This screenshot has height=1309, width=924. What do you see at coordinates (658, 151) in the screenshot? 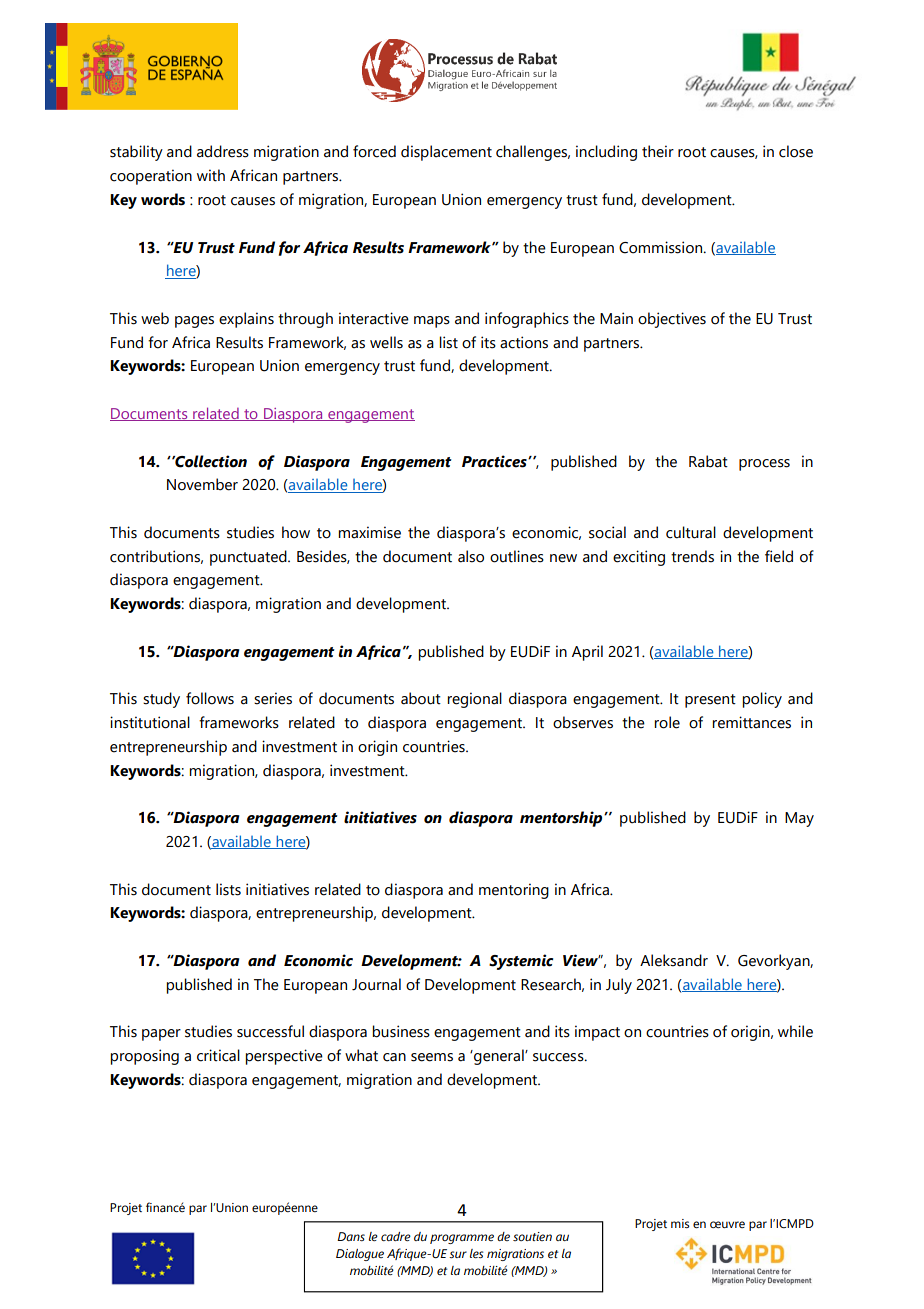
I see `their` at bounding box center [658, 151].
